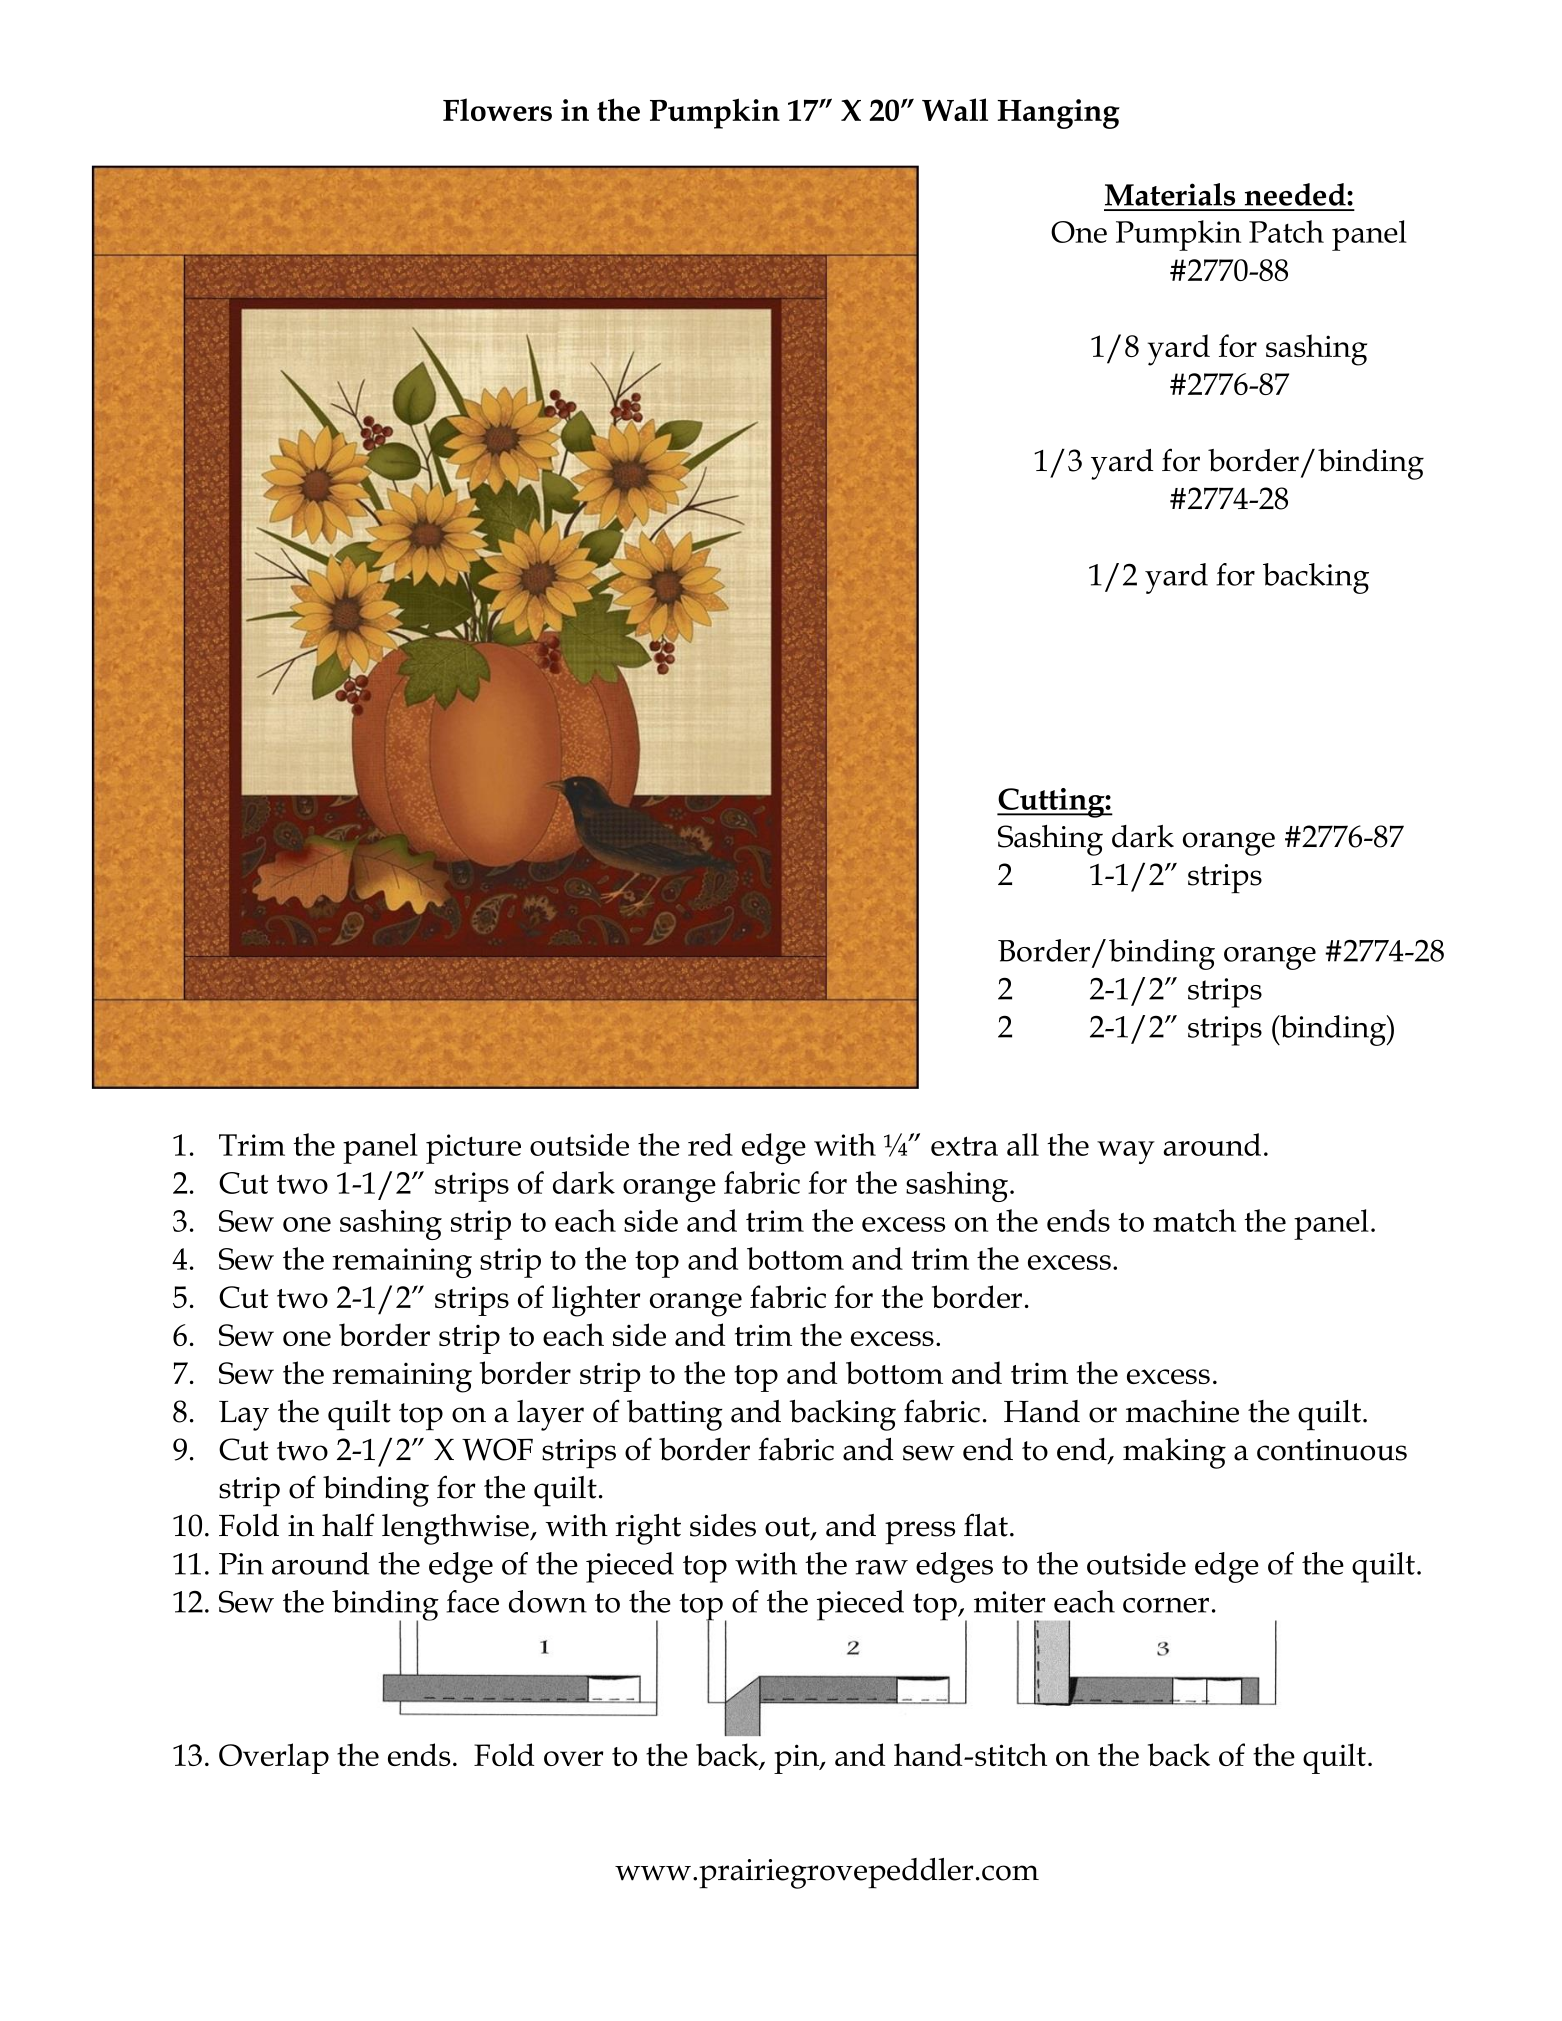  I want to click on needed, so click(1296, 194).
